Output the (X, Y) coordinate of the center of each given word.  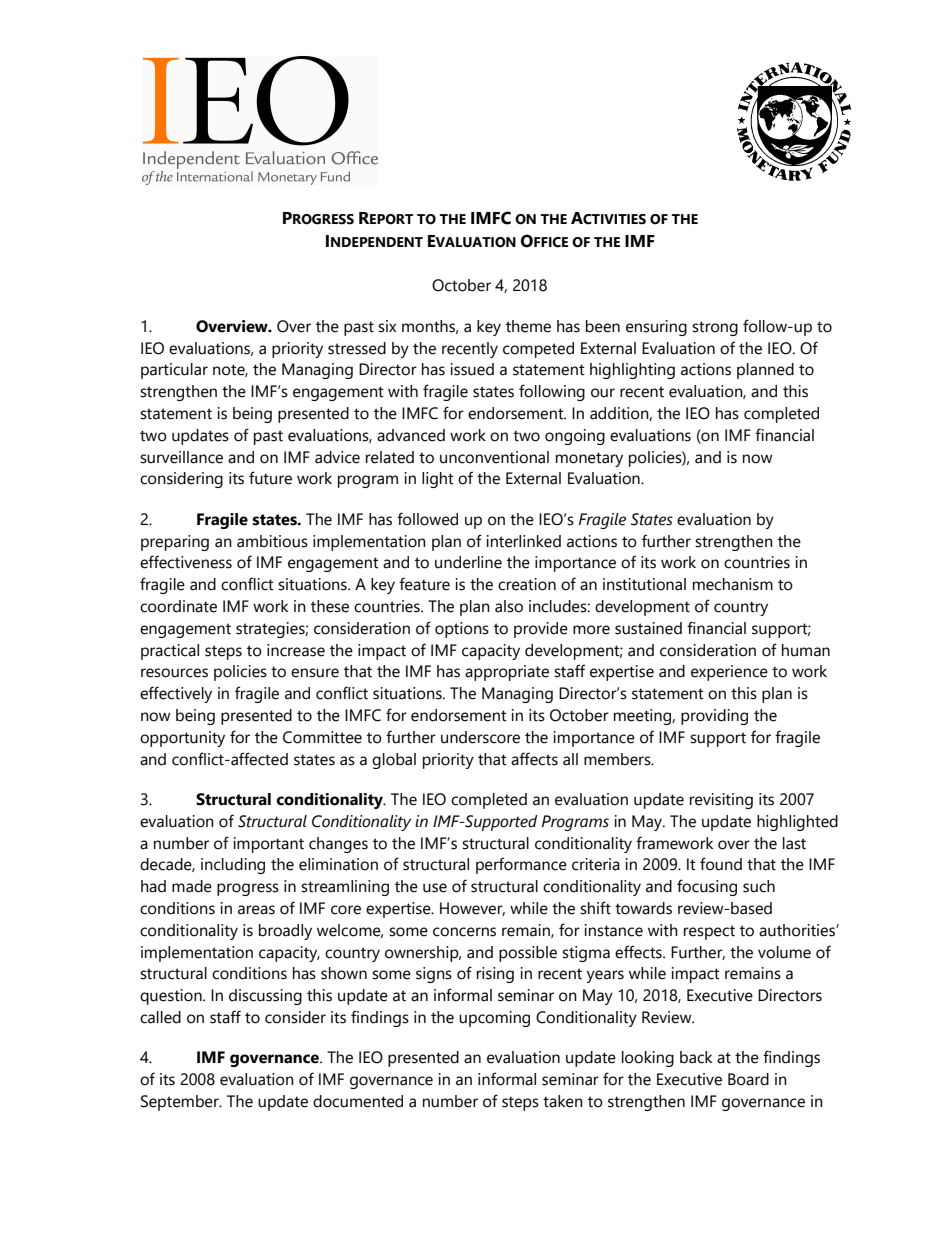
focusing (707, 887)
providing (714, 717)
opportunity (182, 739)
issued (472, 369)
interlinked (524, 541)
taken (563, 1101)
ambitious (272, 541)
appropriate (507, 673)
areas (256, 910)
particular (174, 371)
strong (715, 328)
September (181, 1103)
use (435, 888)
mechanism (733, 584)
